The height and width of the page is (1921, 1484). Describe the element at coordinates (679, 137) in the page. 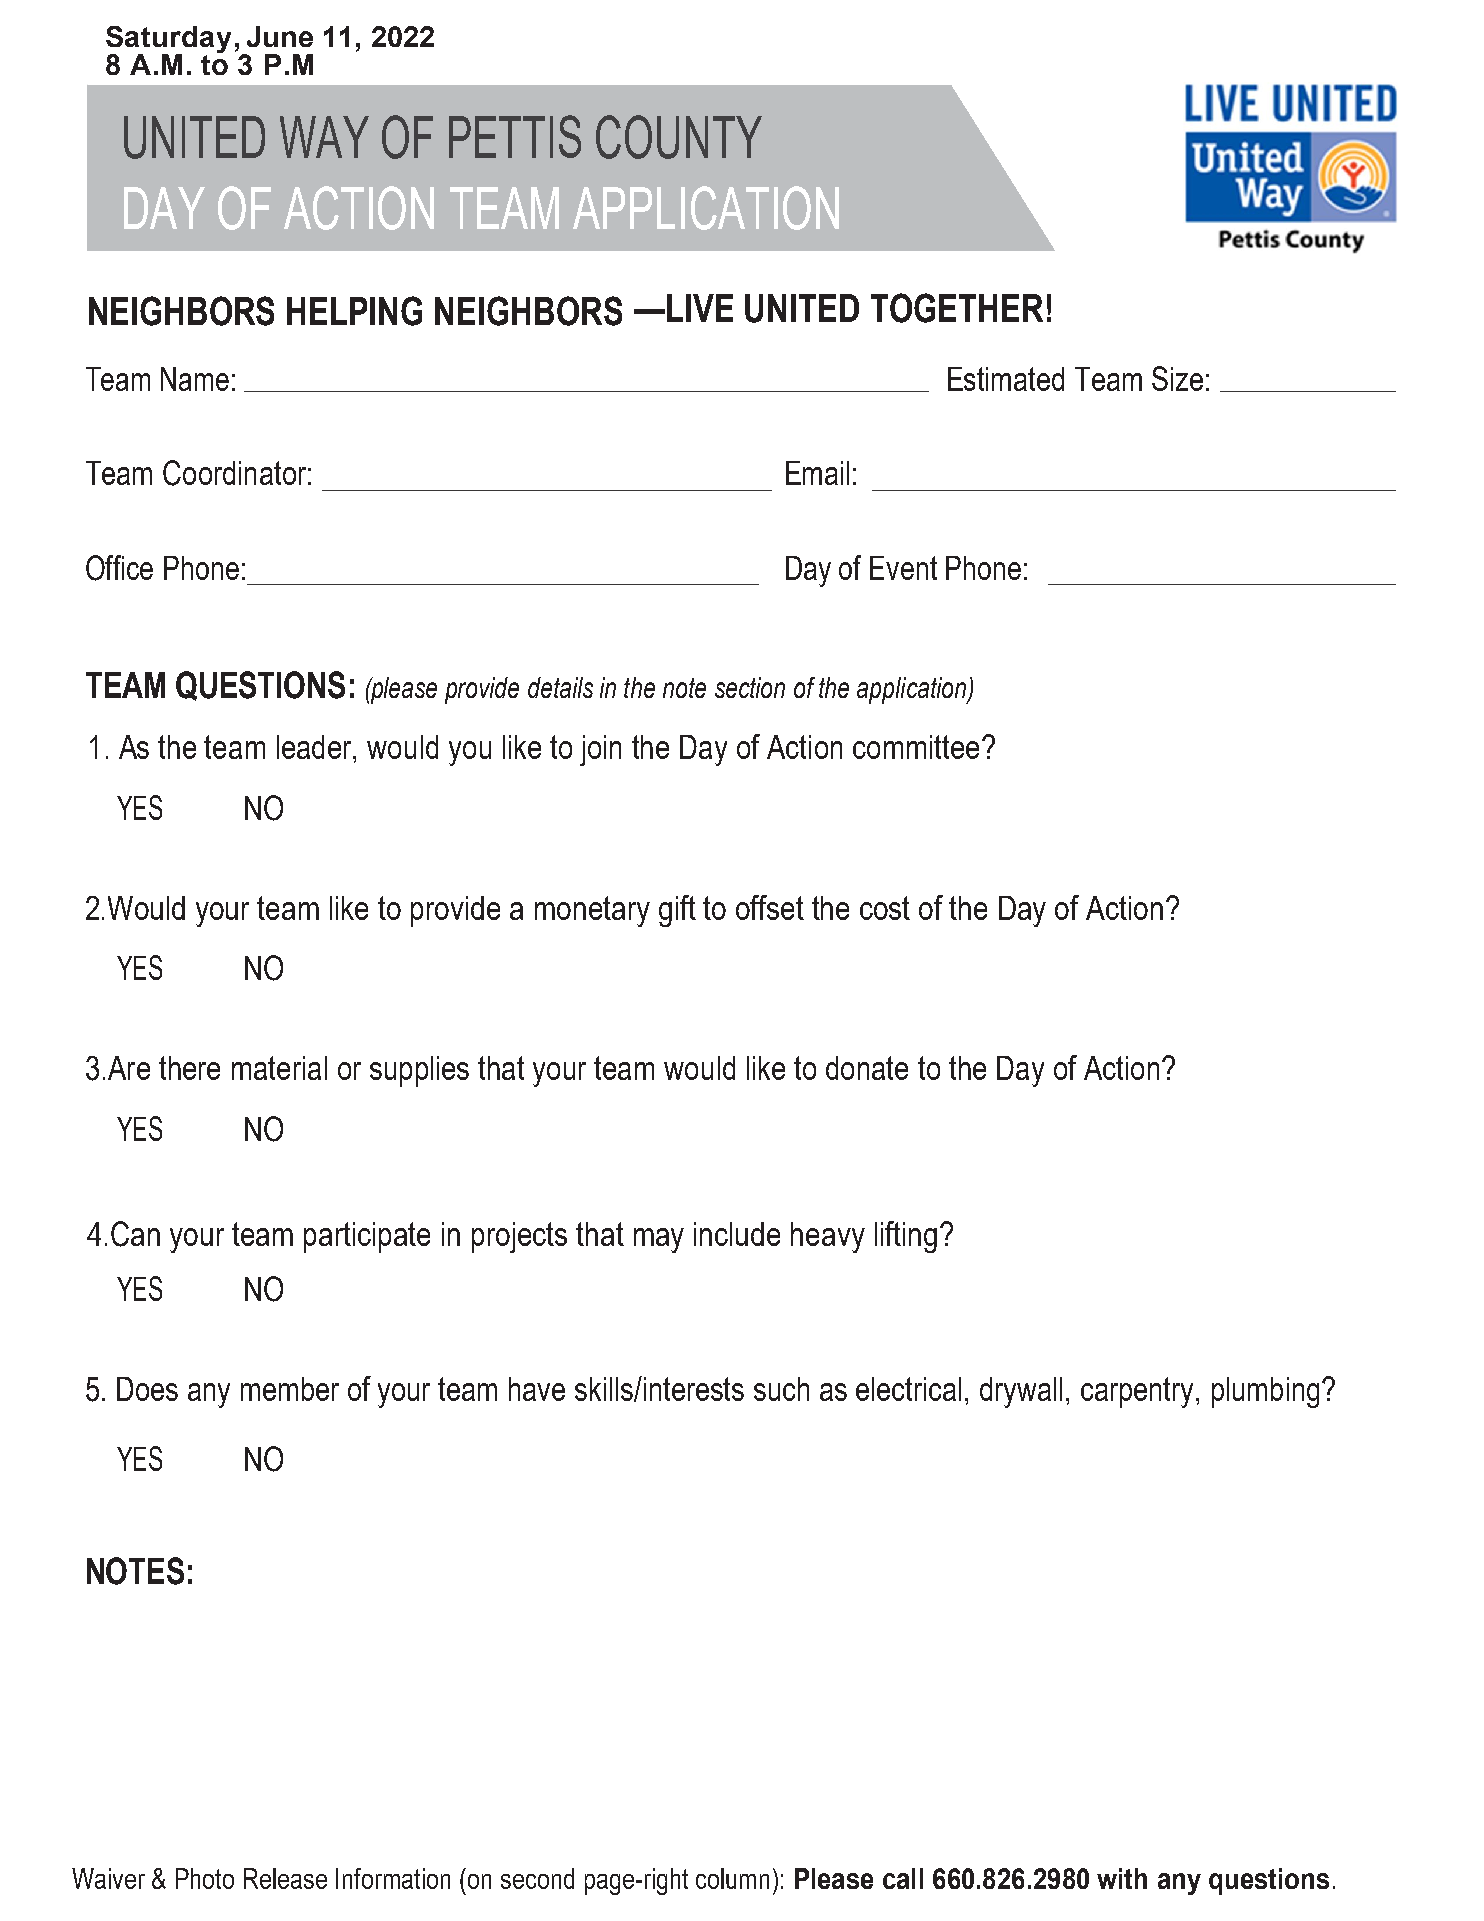

I see `COUNTY` at that location.
